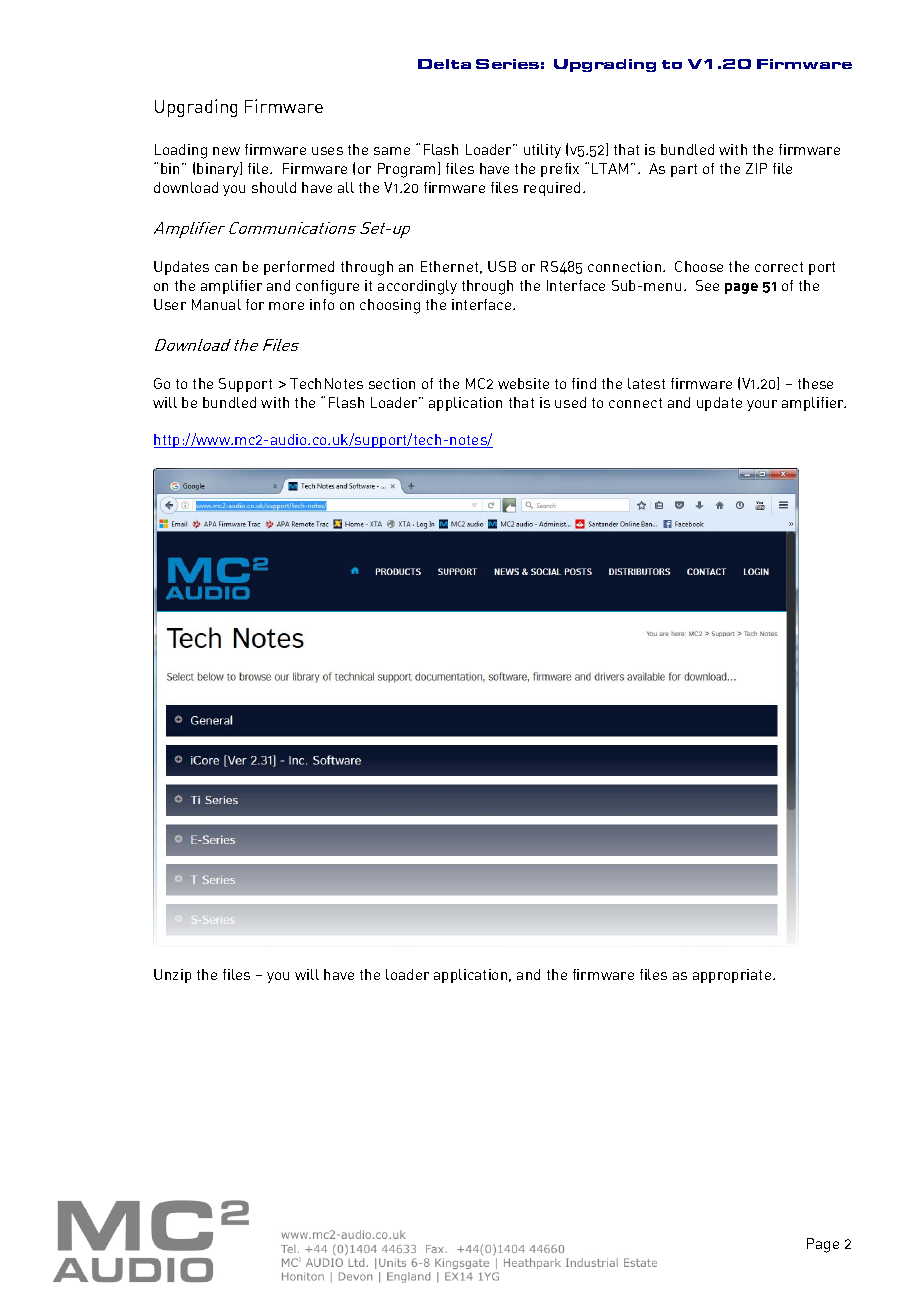 The image size is (924, 1308). What do you see at coordinates (684, 170) in the page?
I see `part` at bounding box center [684, 170].
